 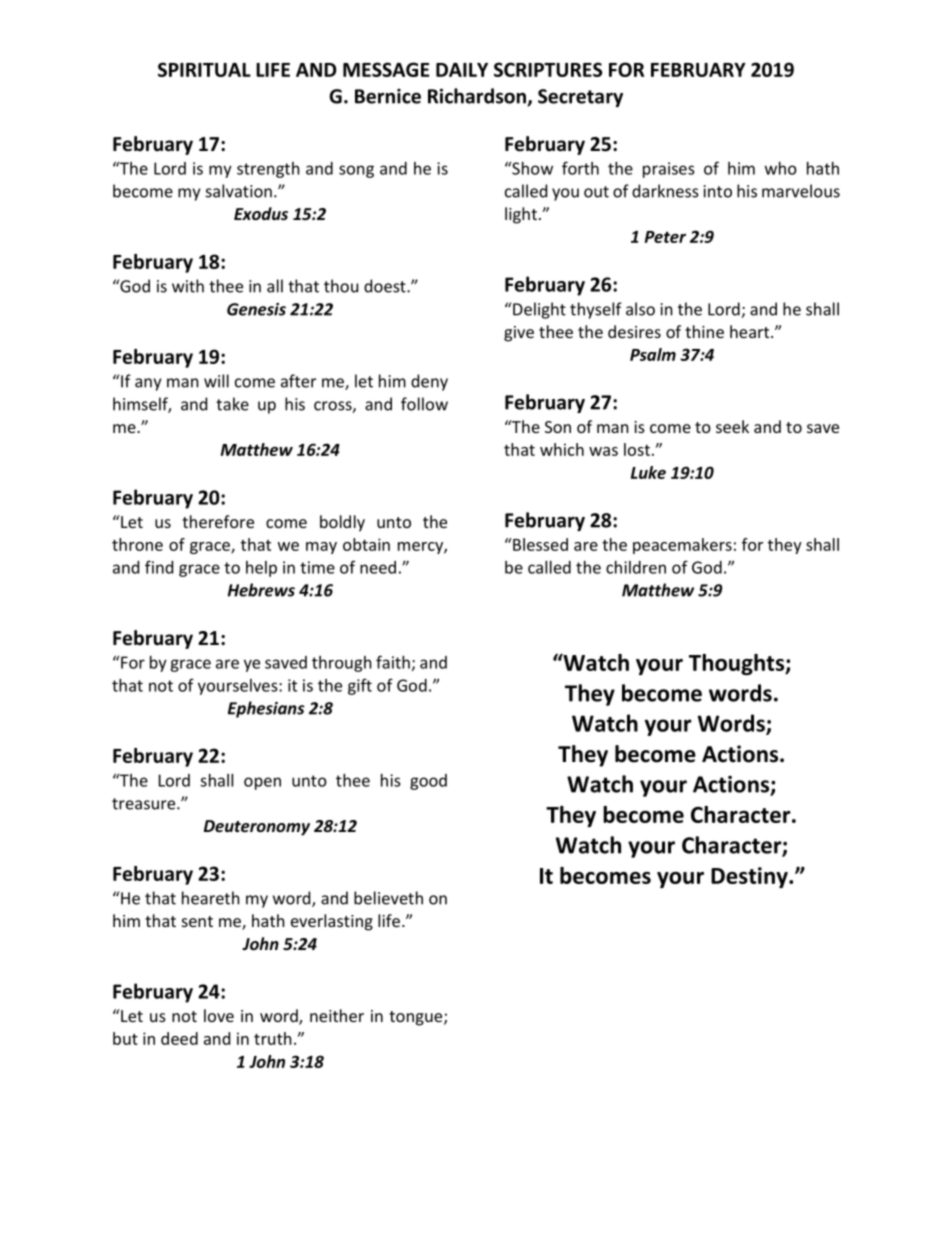 I want to click on praises, so click(x=669, y=170).
